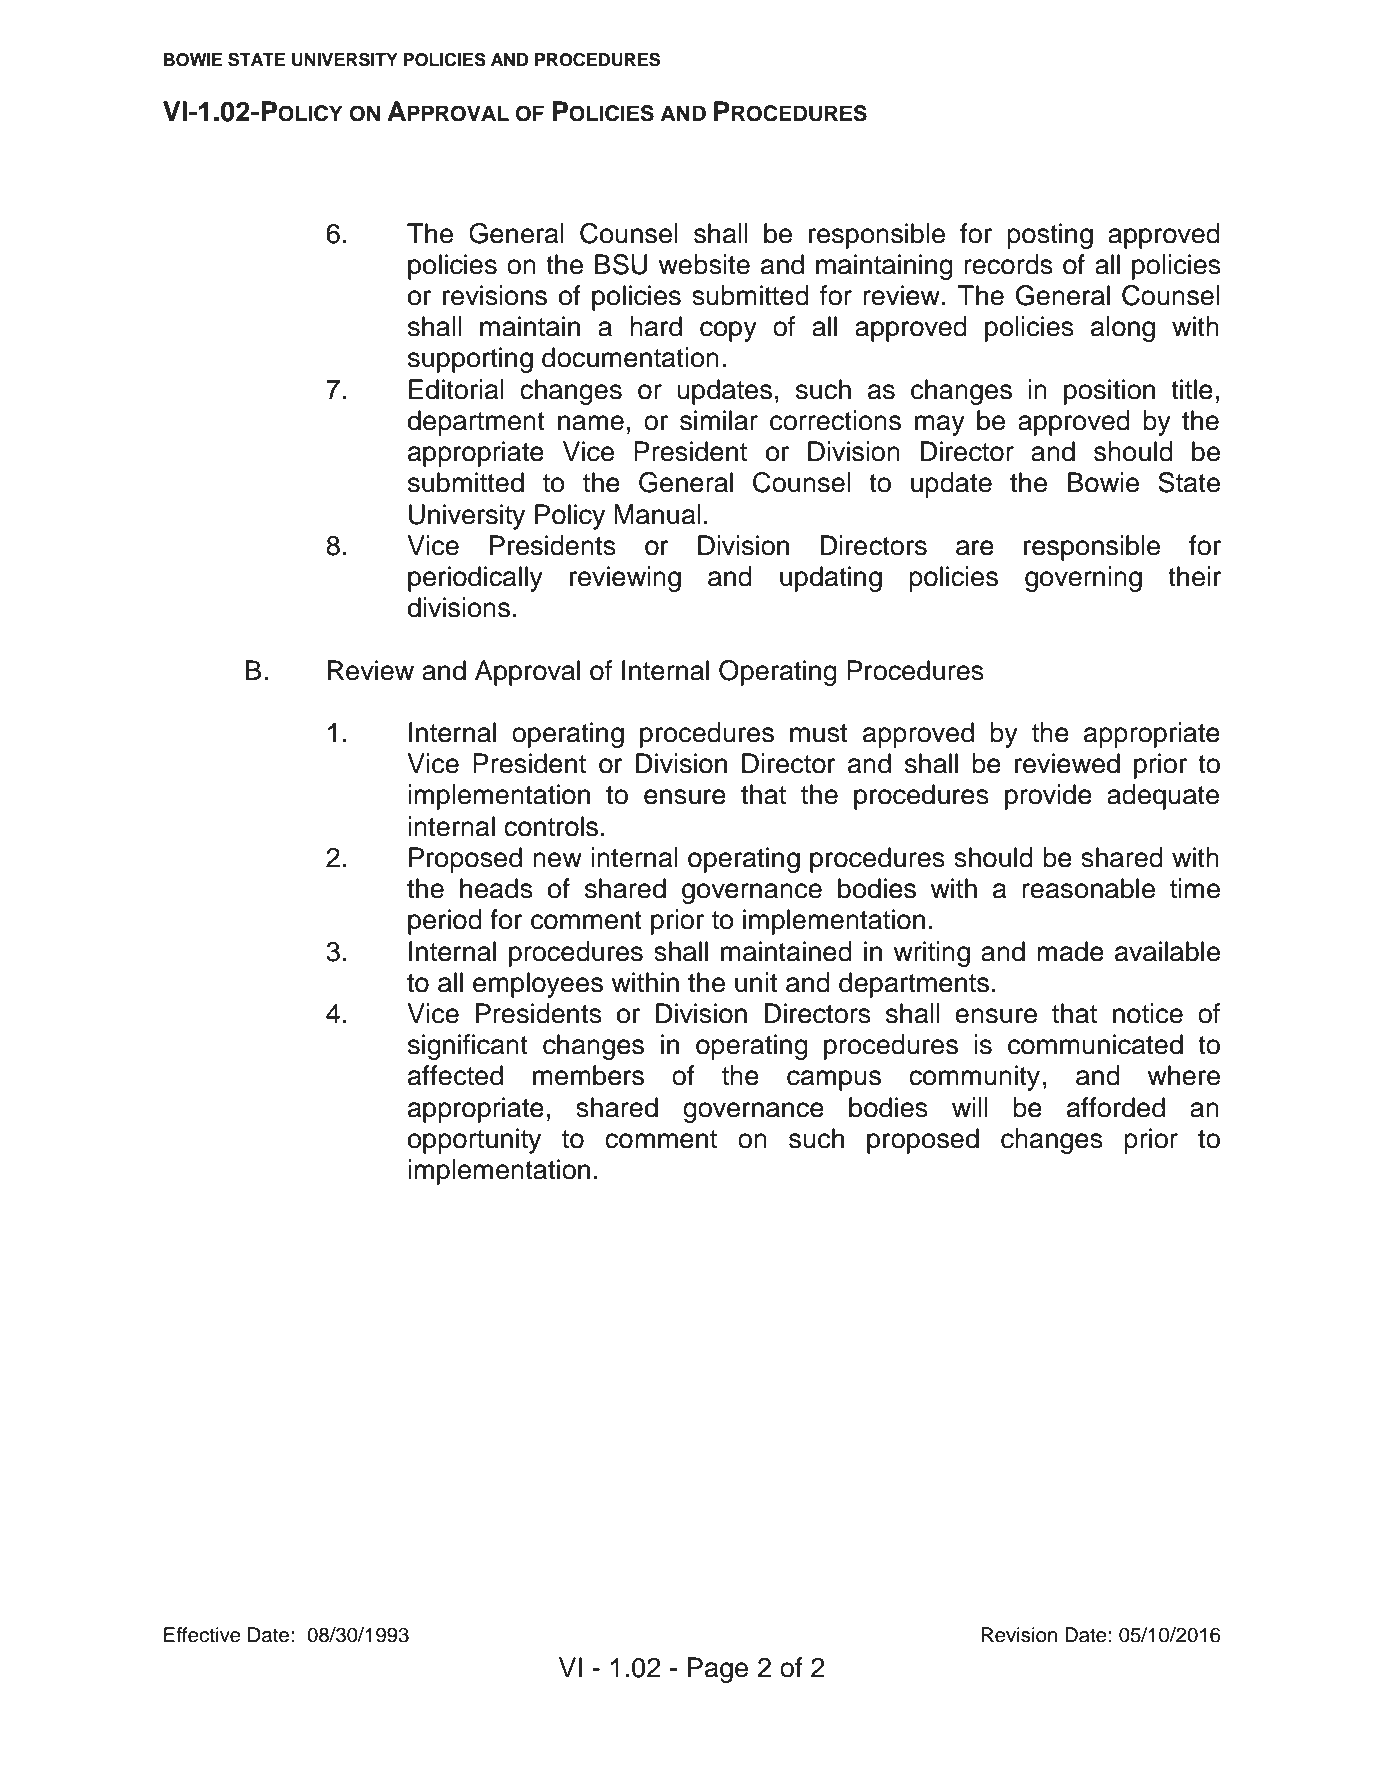 Image resolution: width=1384 pixels, height=1791 pixels. Describe the element at coordinates (704, 264) in the document. I see `website` at that location.
